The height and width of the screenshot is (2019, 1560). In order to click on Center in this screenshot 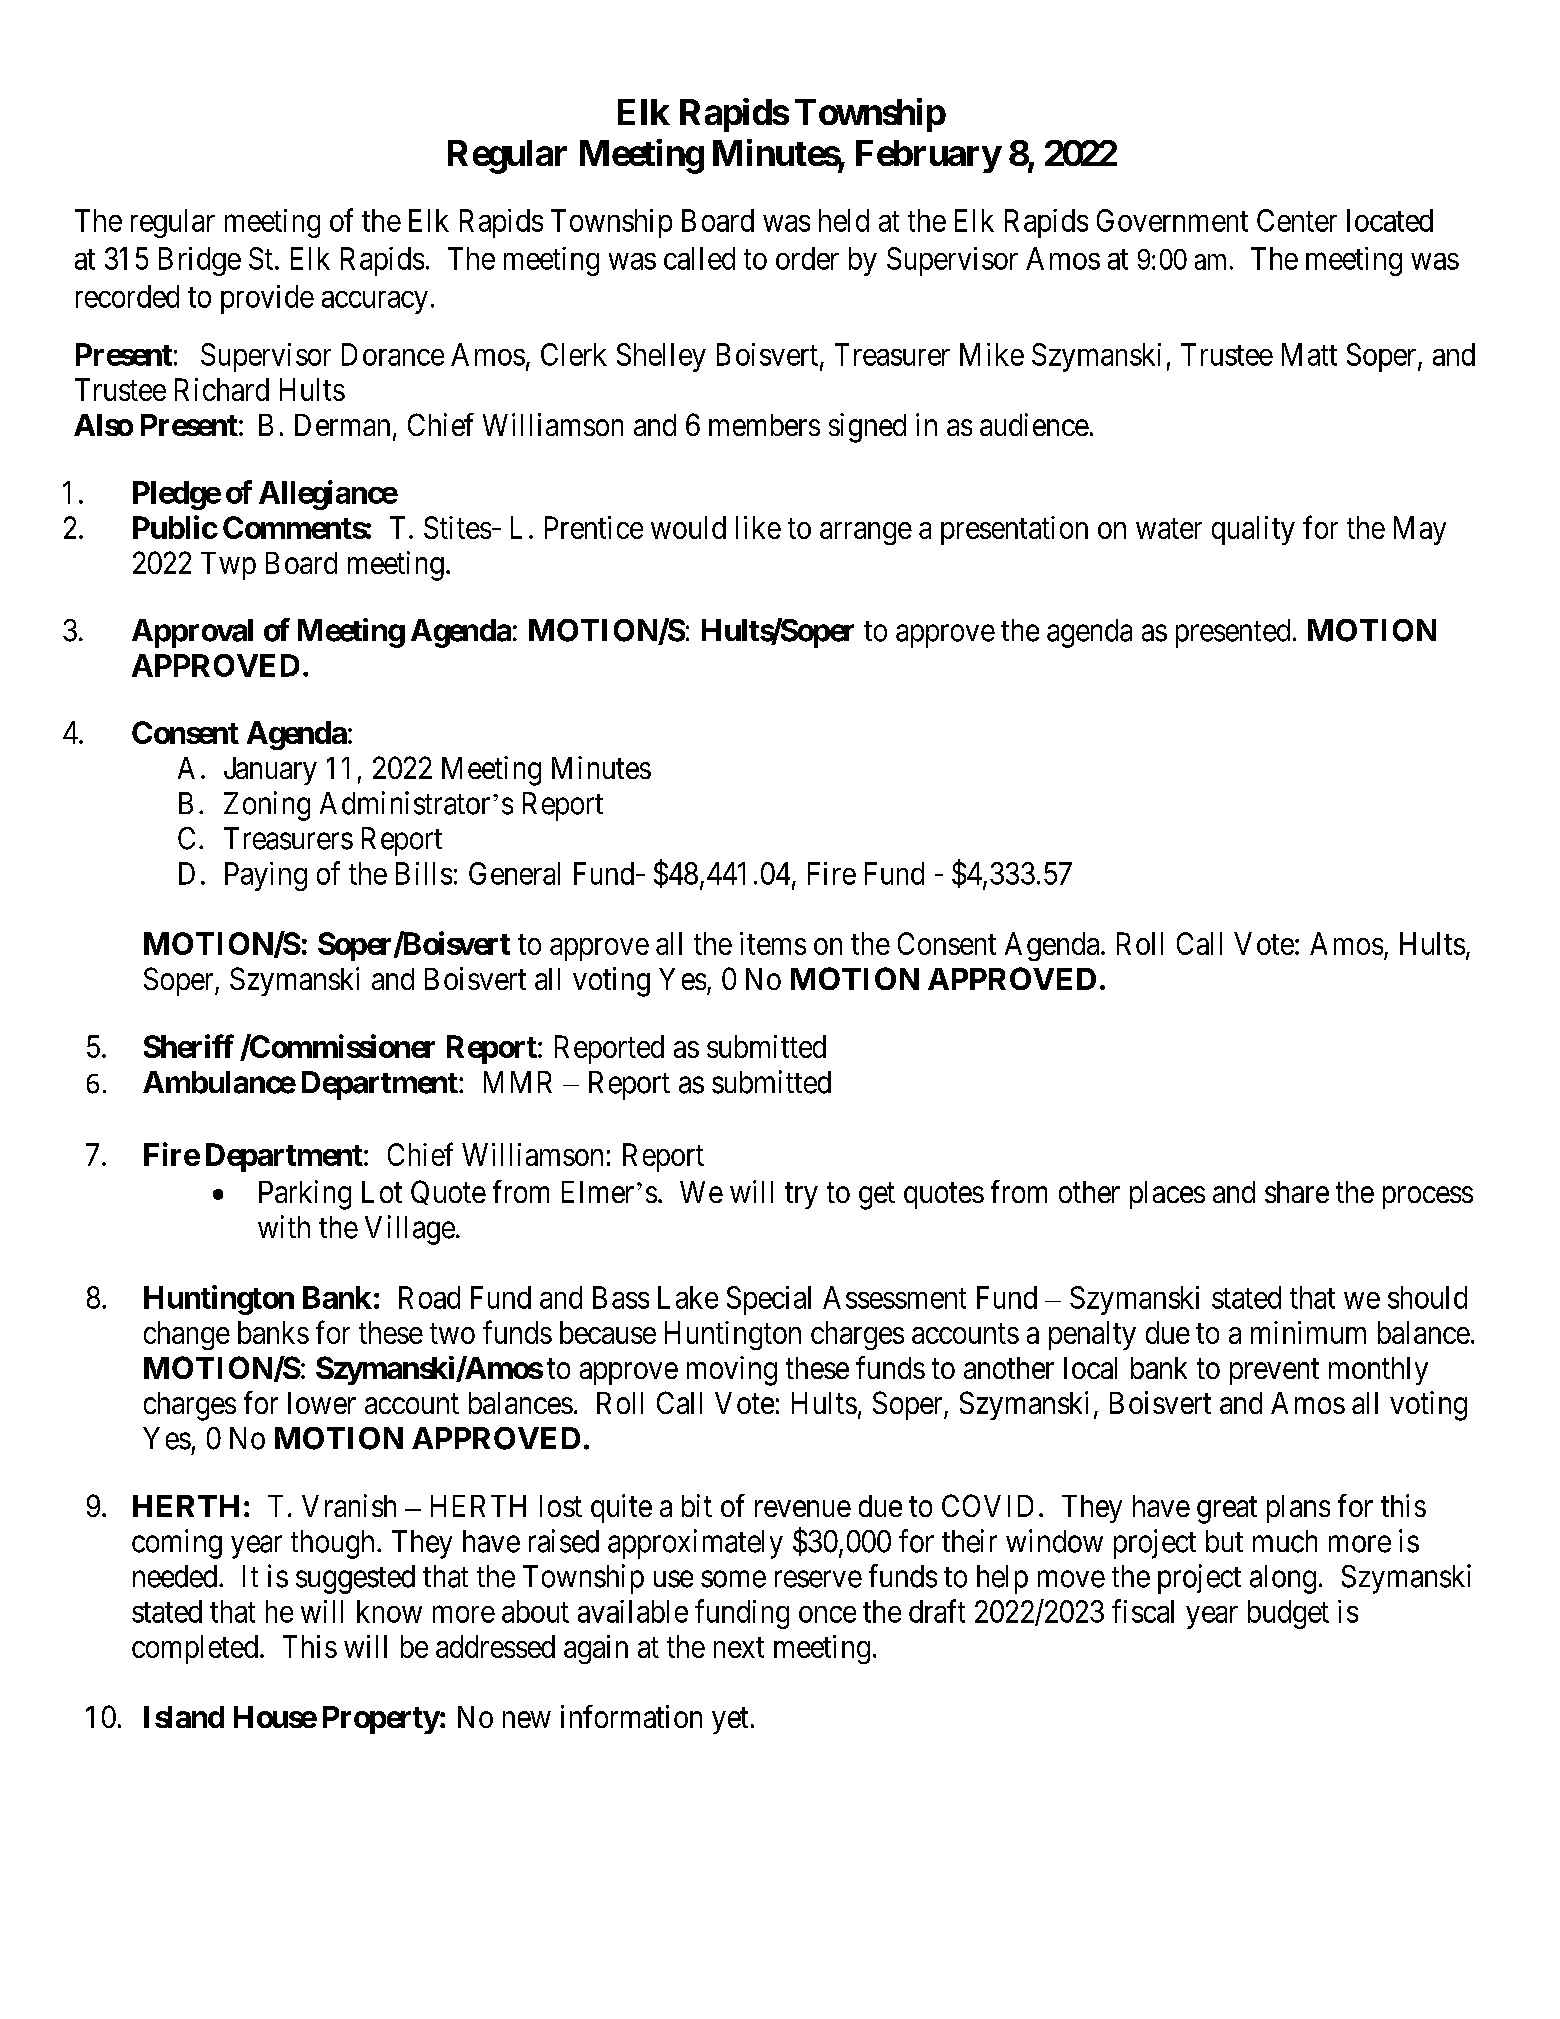, I will do `click(1297, 220)`.
